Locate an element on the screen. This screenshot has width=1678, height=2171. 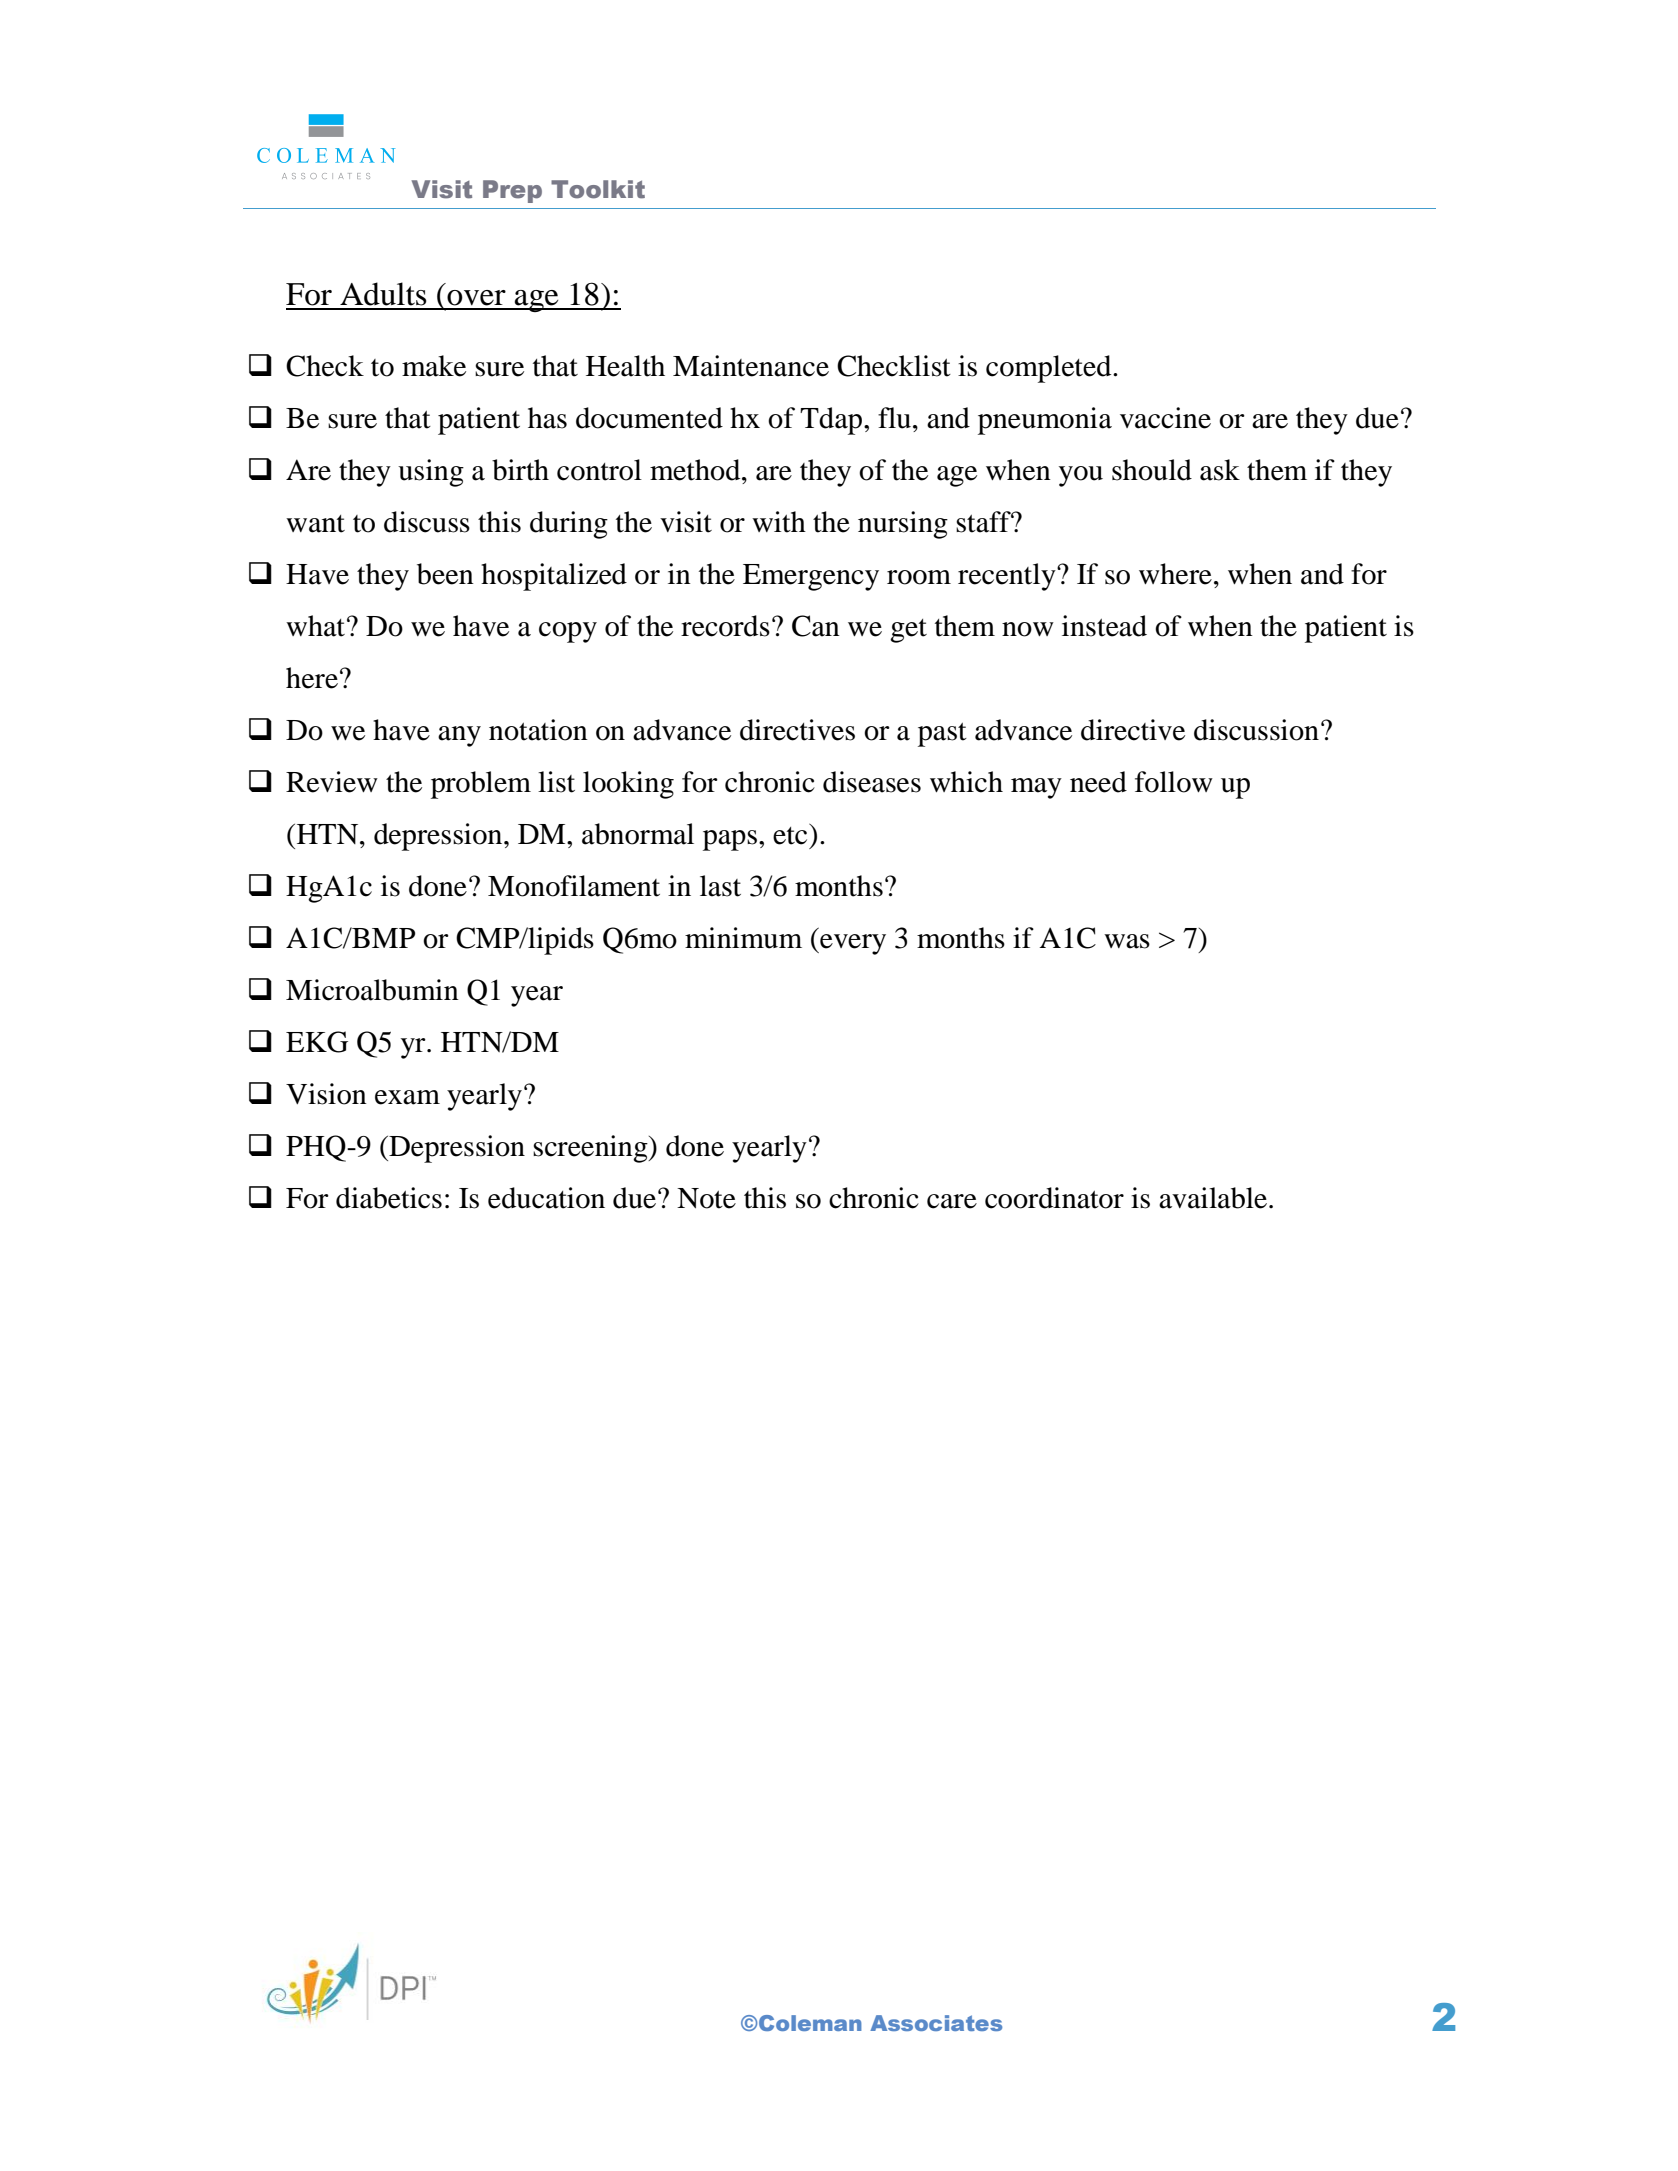
was is located at coordinates (1127, 941).
